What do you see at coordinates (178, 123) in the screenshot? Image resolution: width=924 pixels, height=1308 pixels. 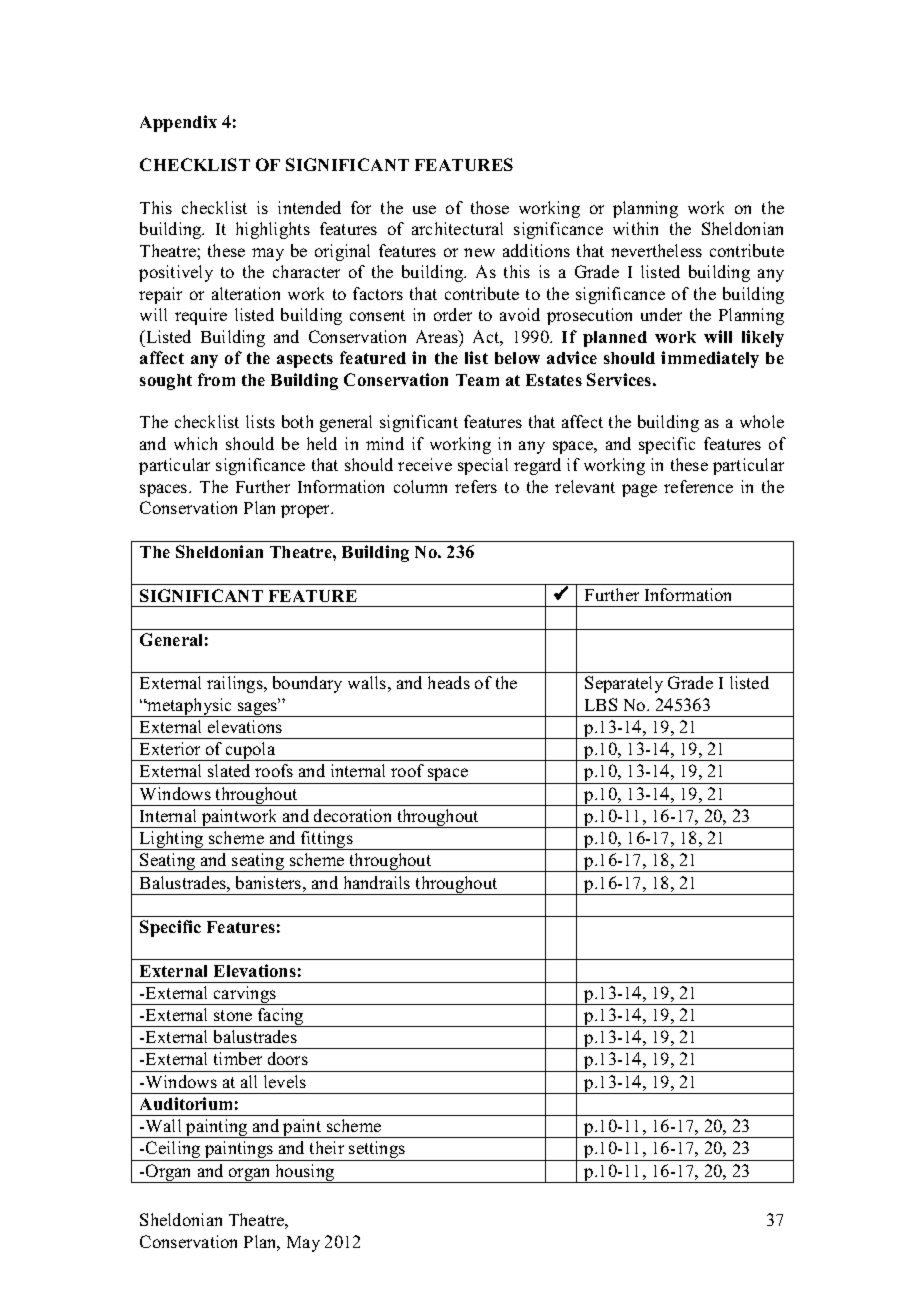 I see `Appendix` at bounding box center [178, 123].
